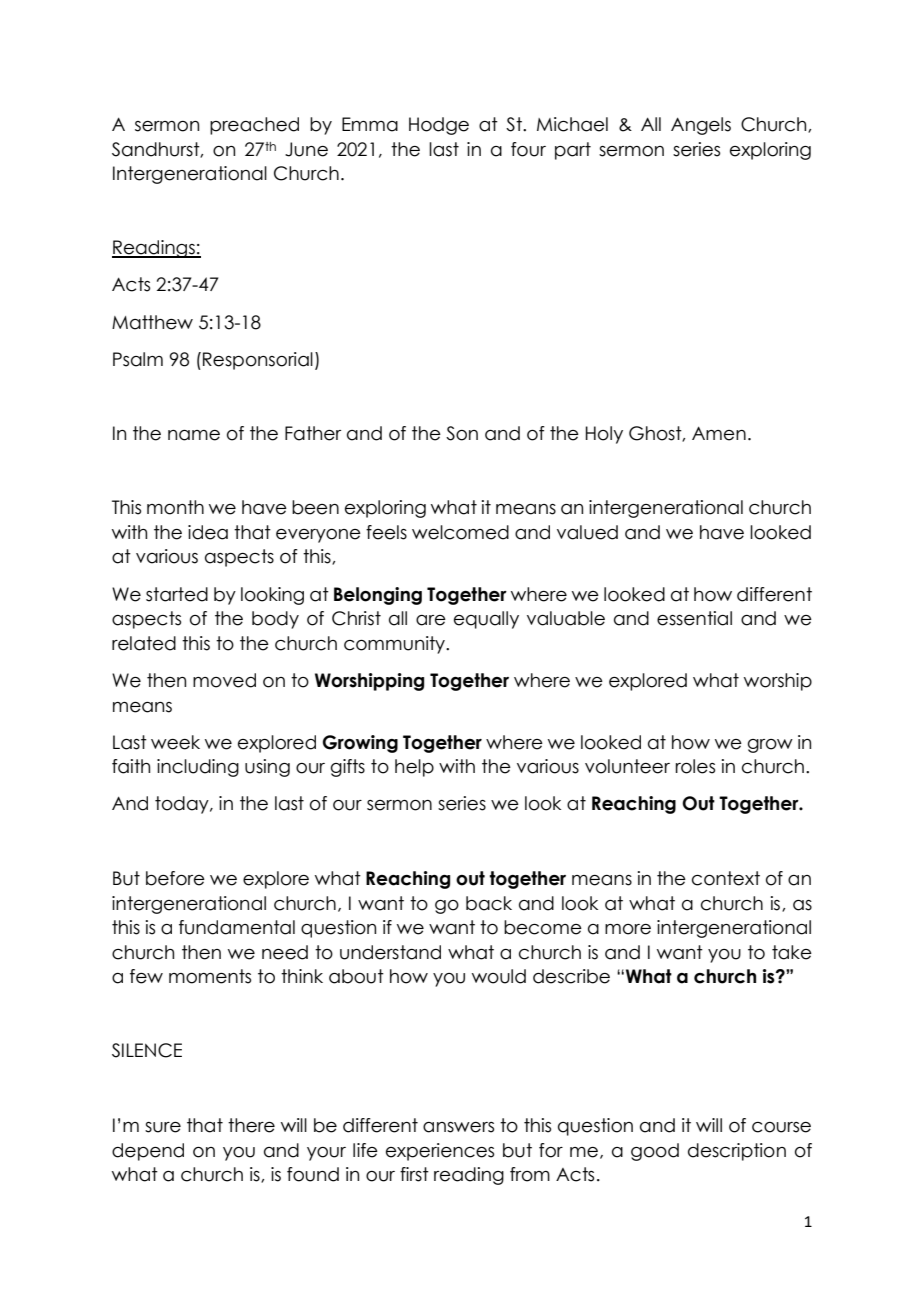 The width and height of the screenshot is (924, 1308). What do you see at coordinates (604, 435) in the screenshot?
I see `Holy` at bounding box center [604, 435].
